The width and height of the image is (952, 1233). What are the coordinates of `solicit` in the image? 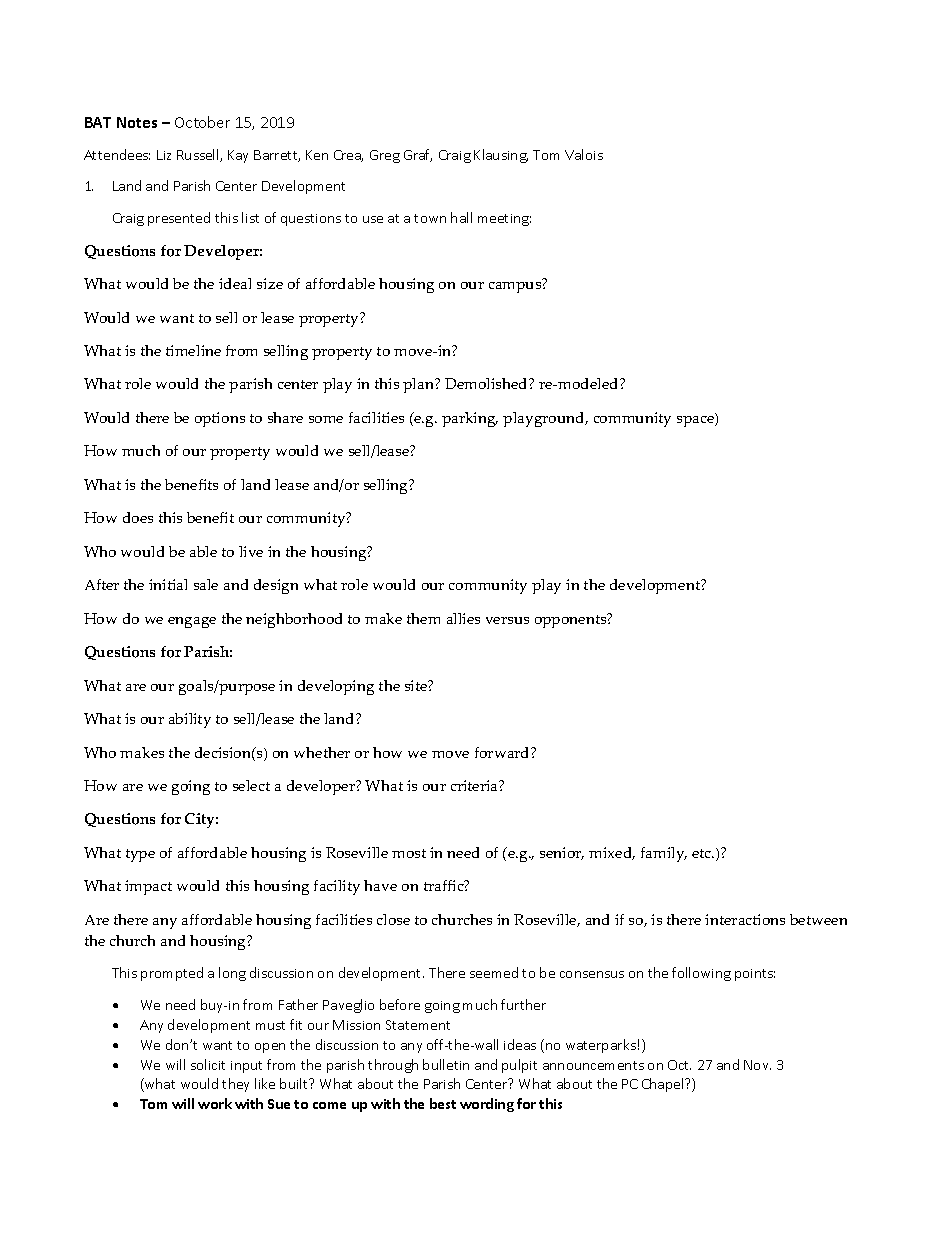 It's located at (208, 1064).
